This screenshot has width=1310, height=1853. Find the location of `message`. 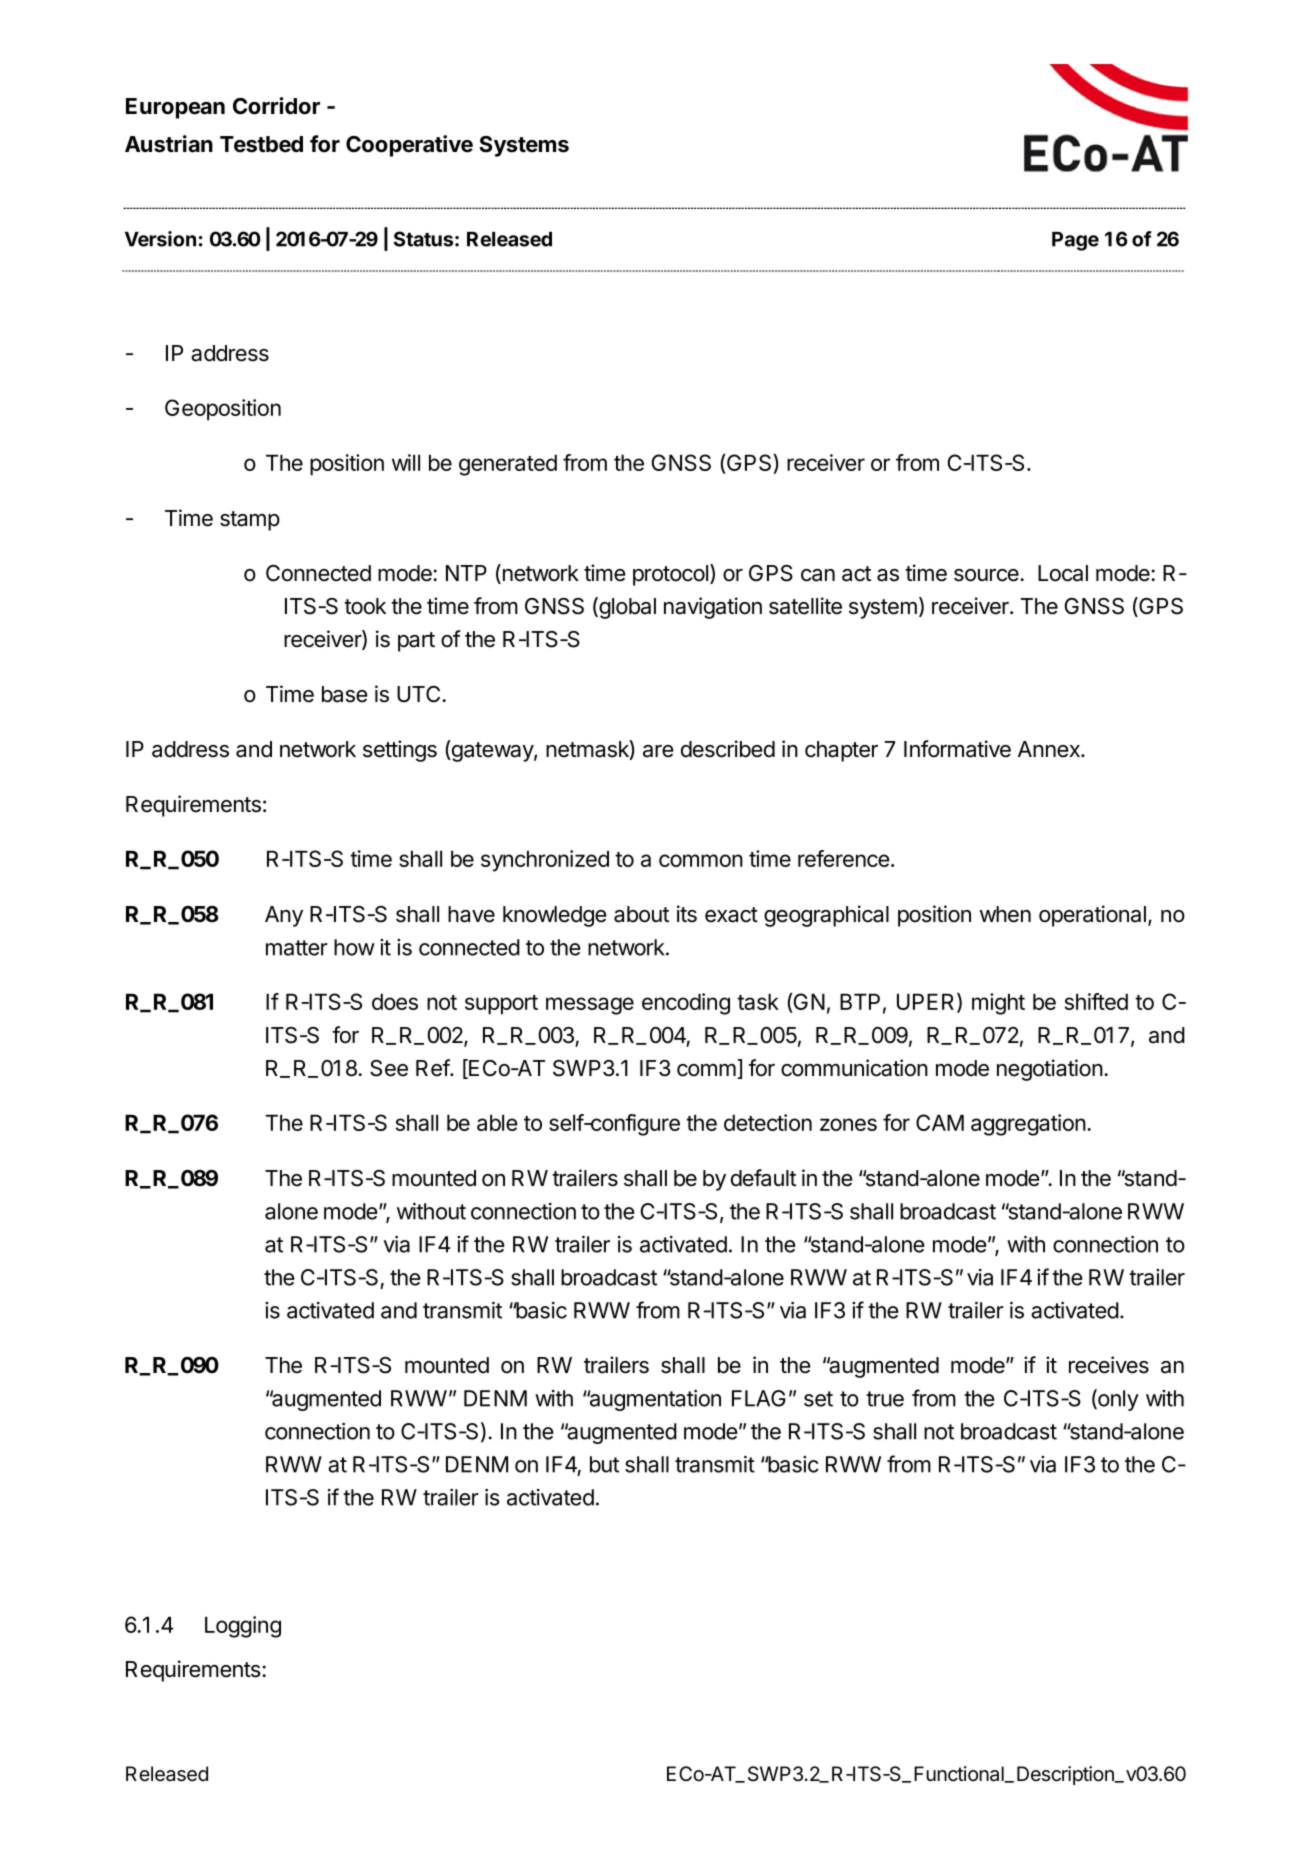

message is located at coordinates (590, 1006).
